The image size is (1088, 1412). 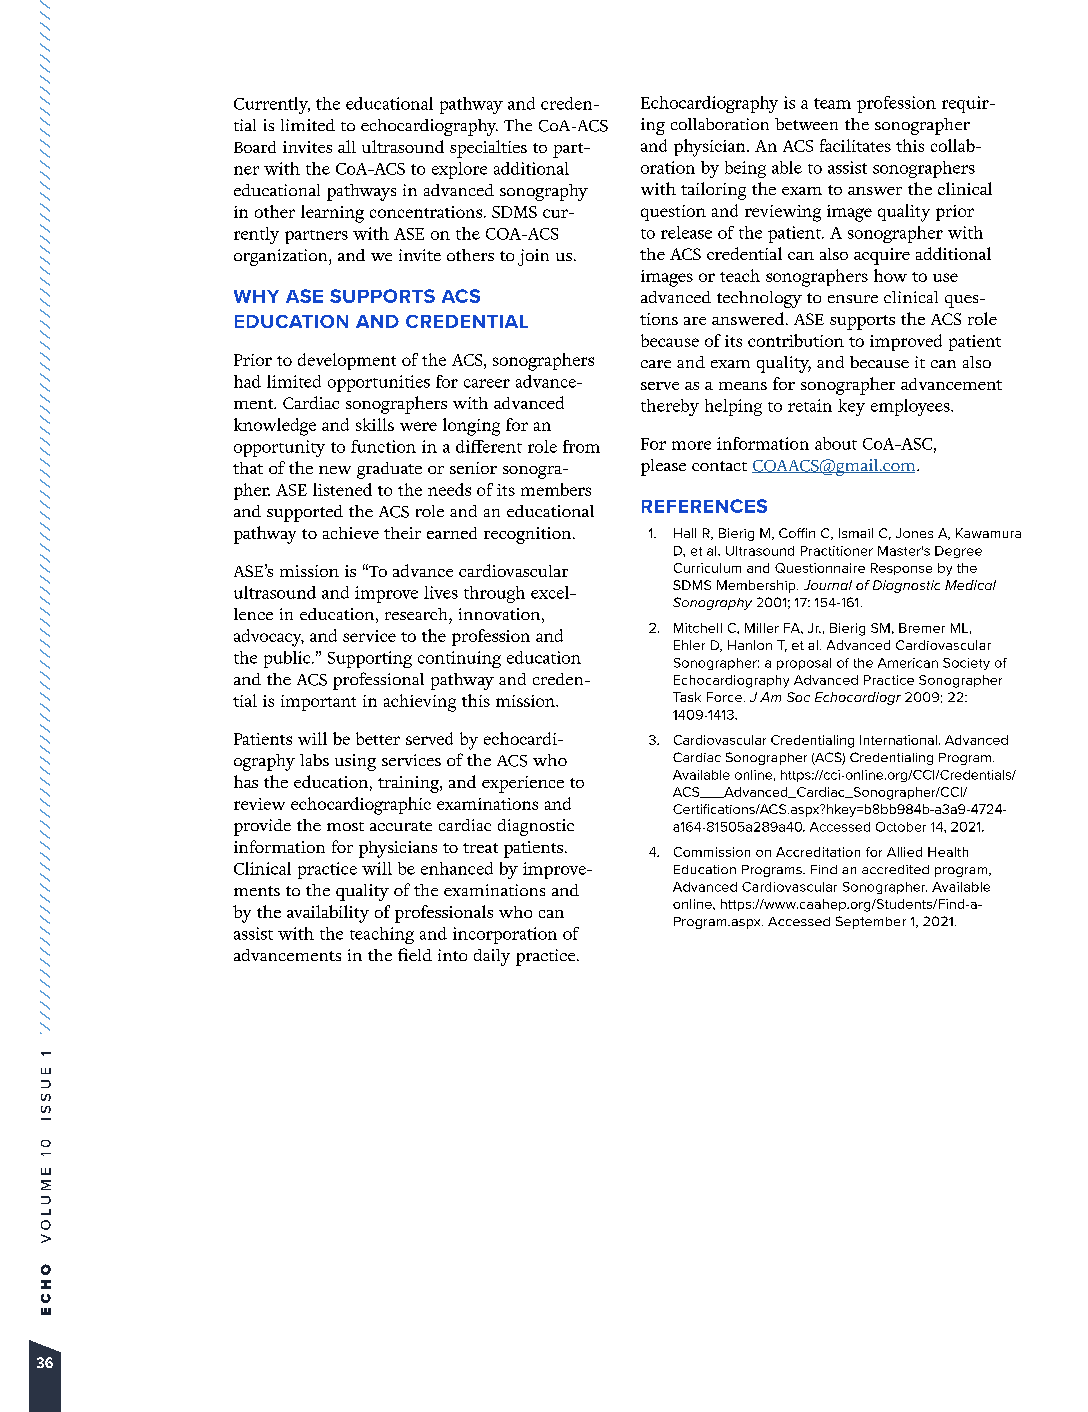 What do you see at coordinates (871, 922) in the page?
I see `September` at bounding box center [871, 922].
